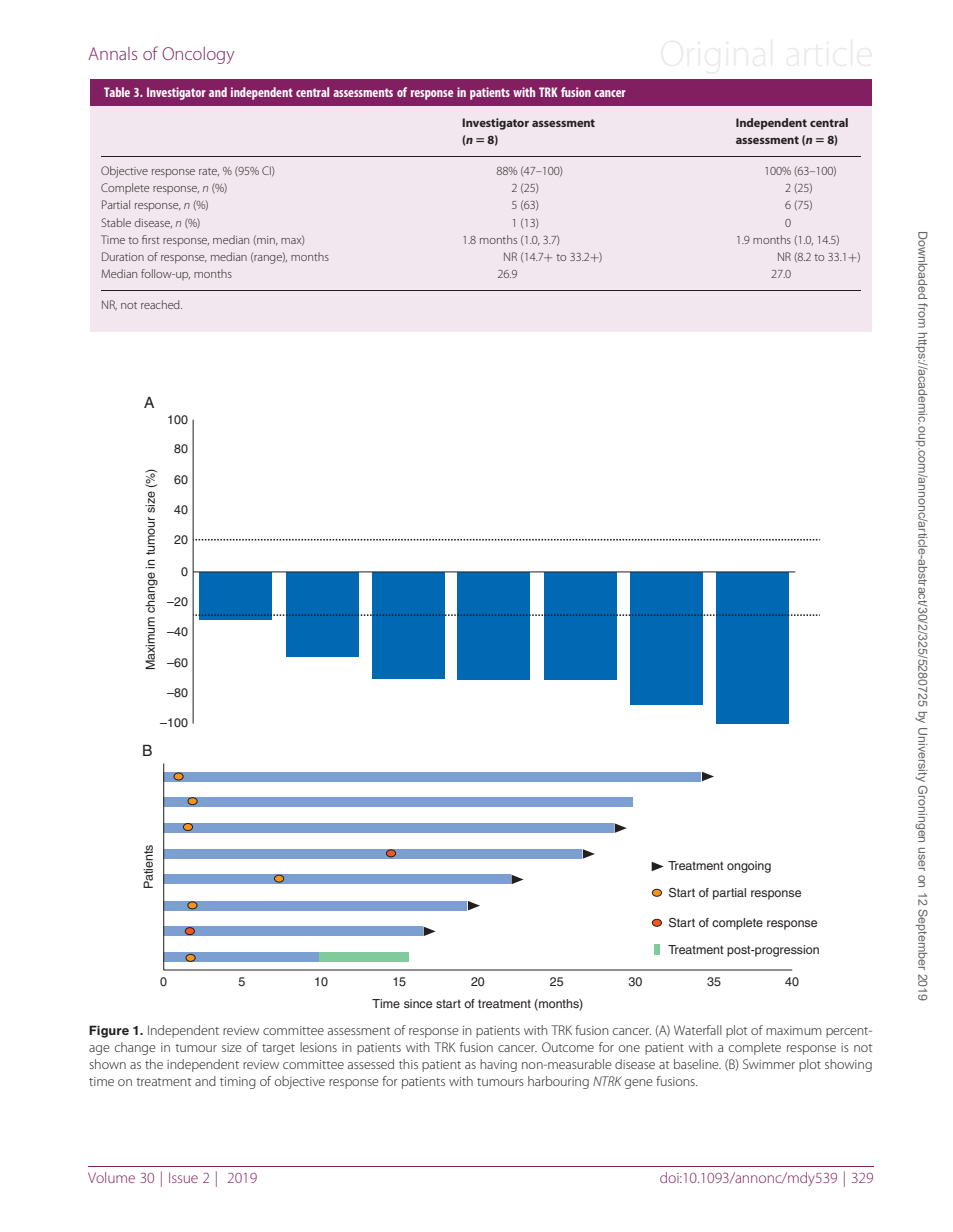 This screenshot has width=953, height=1232. What do you see at coordinates (112, 53) in the screenshot?
I see `Annals` at bounding box center [112, 53].
